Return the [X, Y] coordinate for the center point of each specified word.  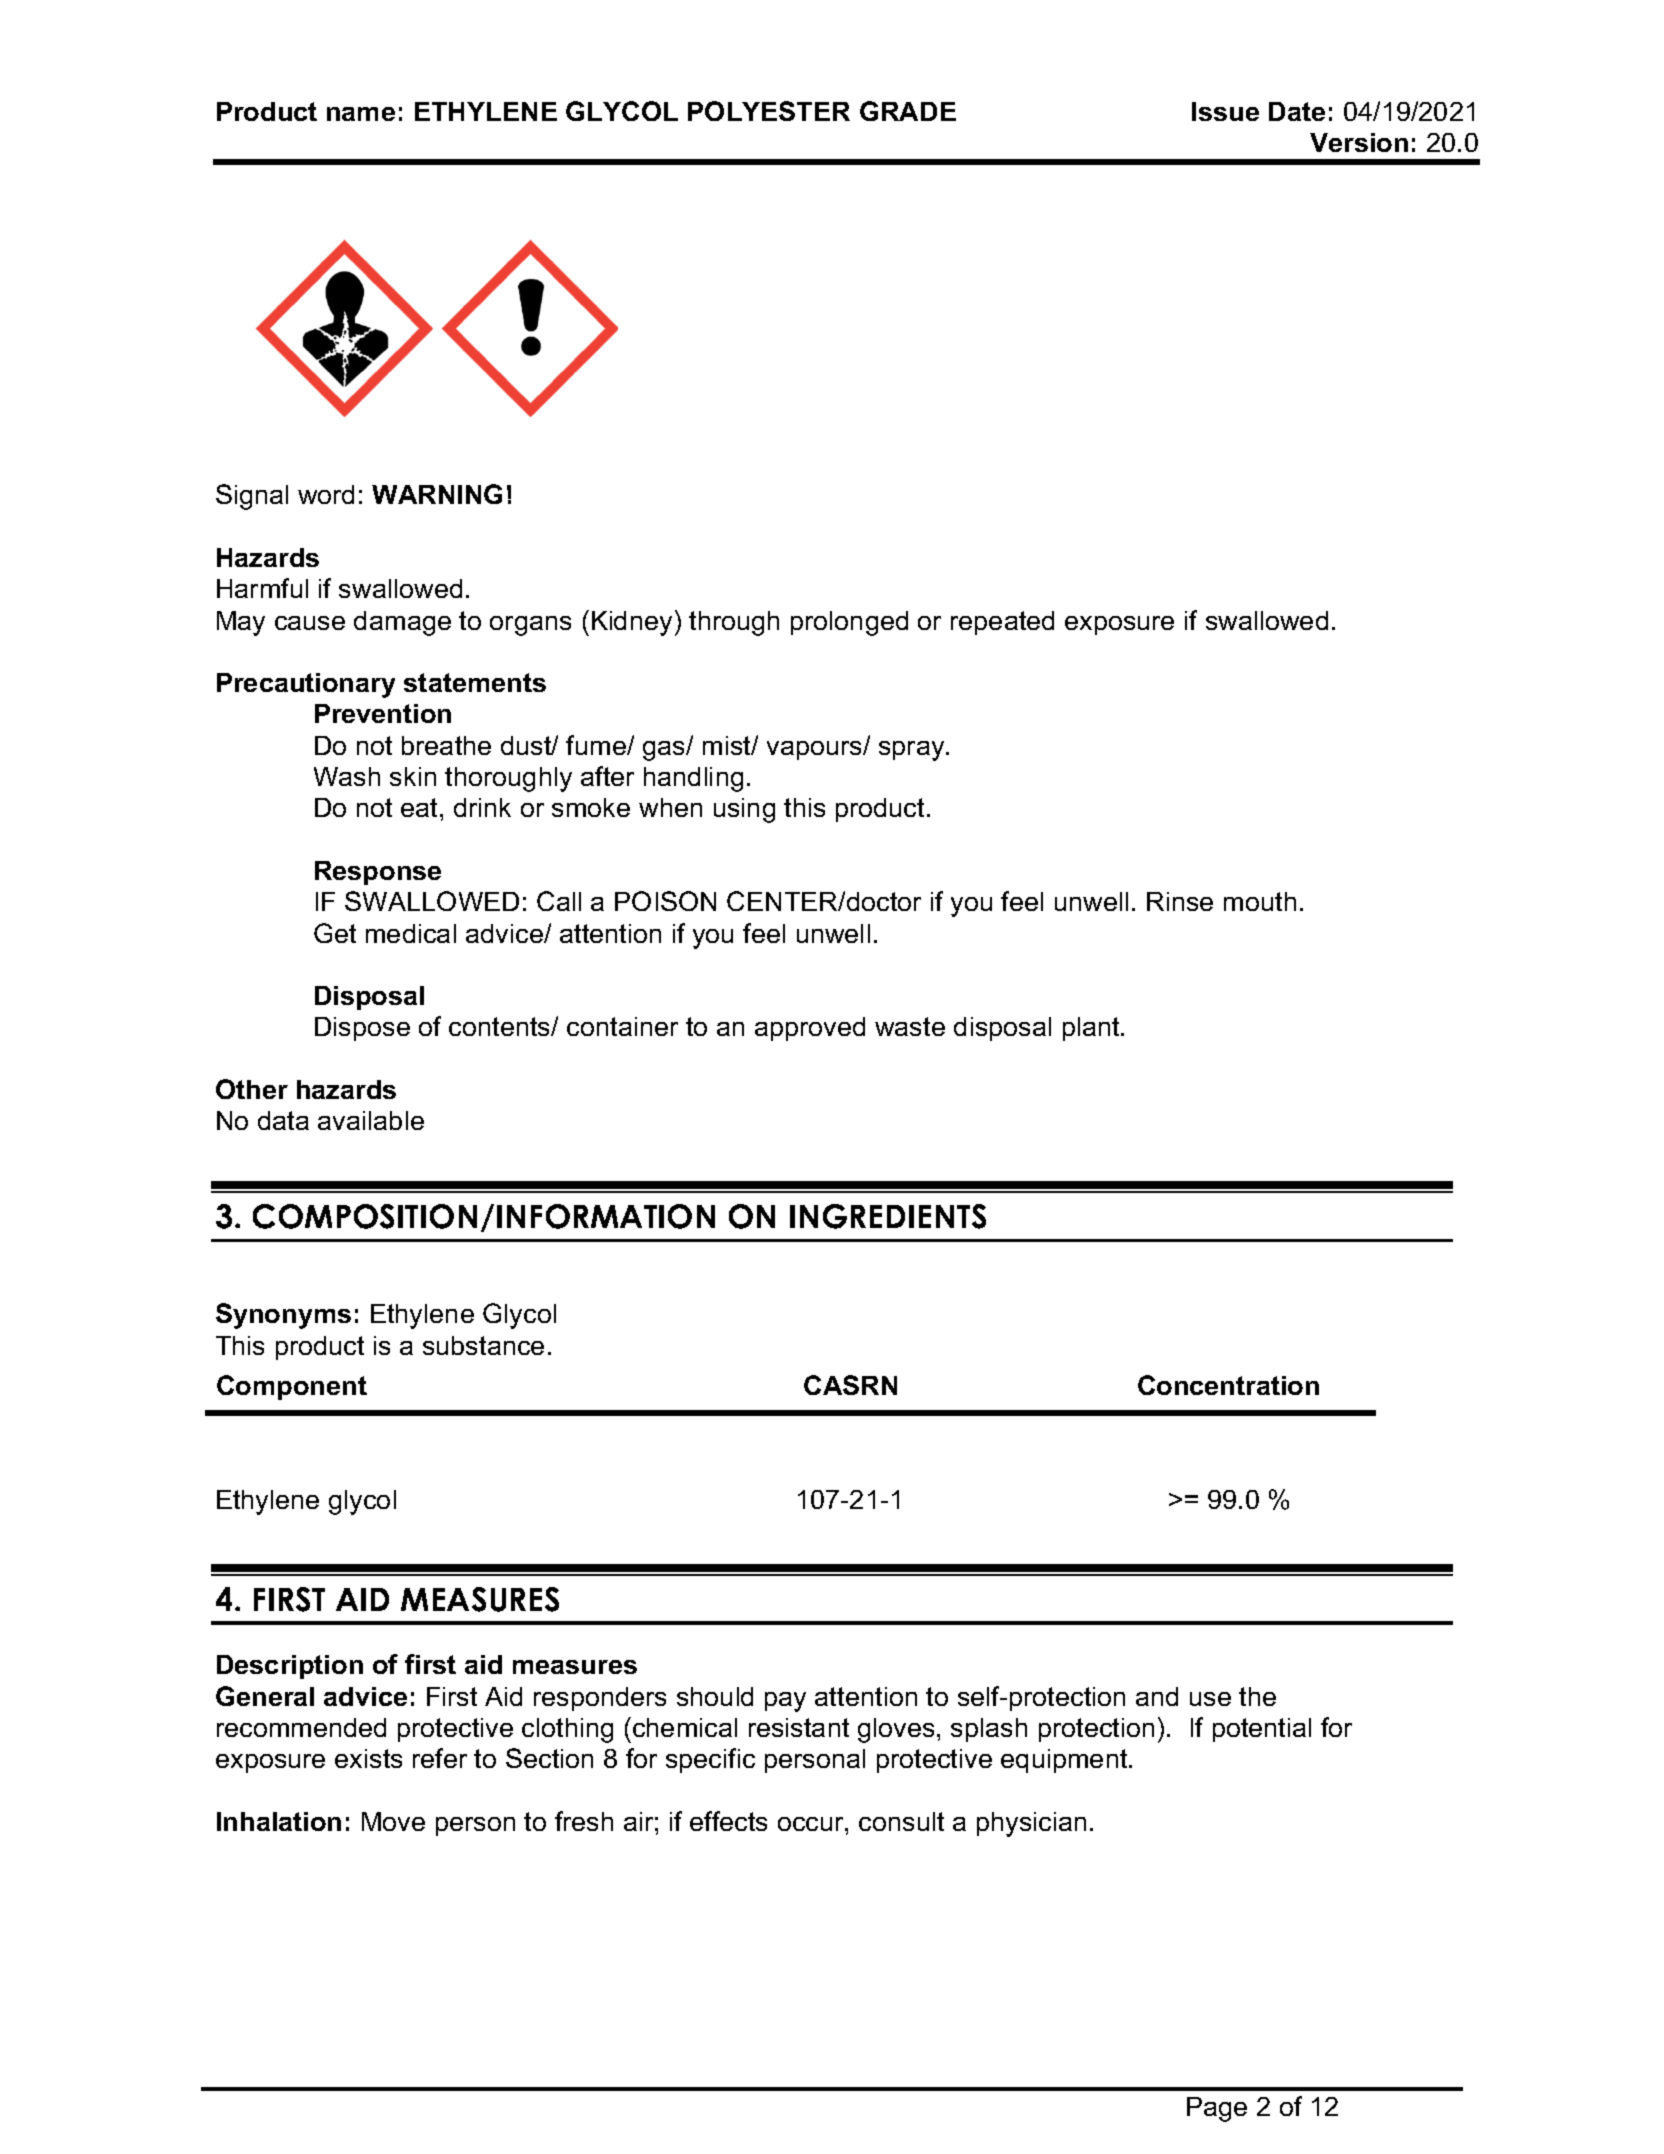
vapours [815, 750]
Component [292, 1387]
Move [393, 1821]
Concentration [1228, 1385]
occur [812, 1824]
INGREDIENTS [888, 1216]
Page [1217, 2109]
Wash [347, 776]
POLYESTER [769, 111]
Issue [1225, 111]
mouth [1260, 901]
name [361, 114]
